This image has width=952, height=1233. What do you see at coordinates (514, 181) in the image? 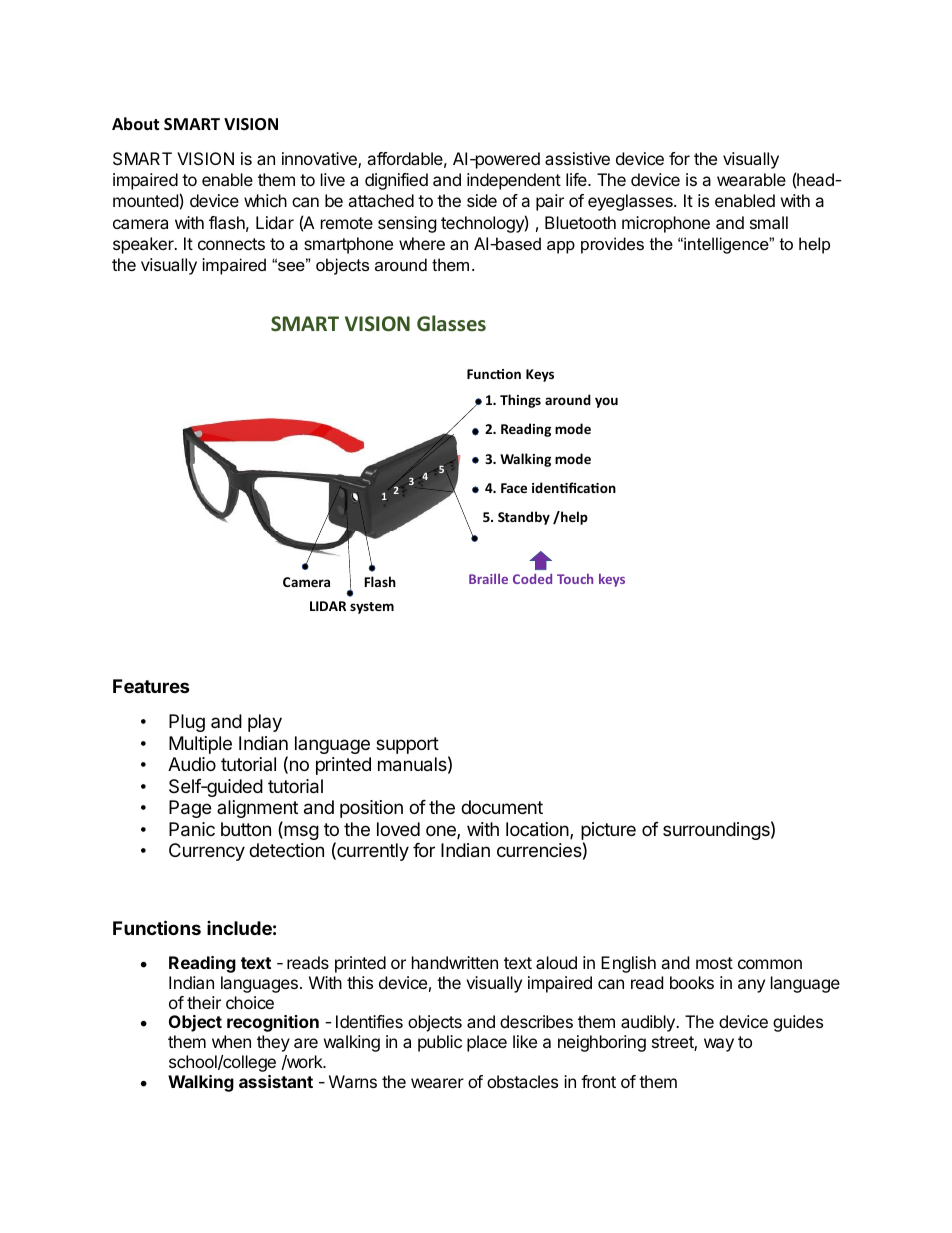
I see `independent` at bounding box center [514, 181].
